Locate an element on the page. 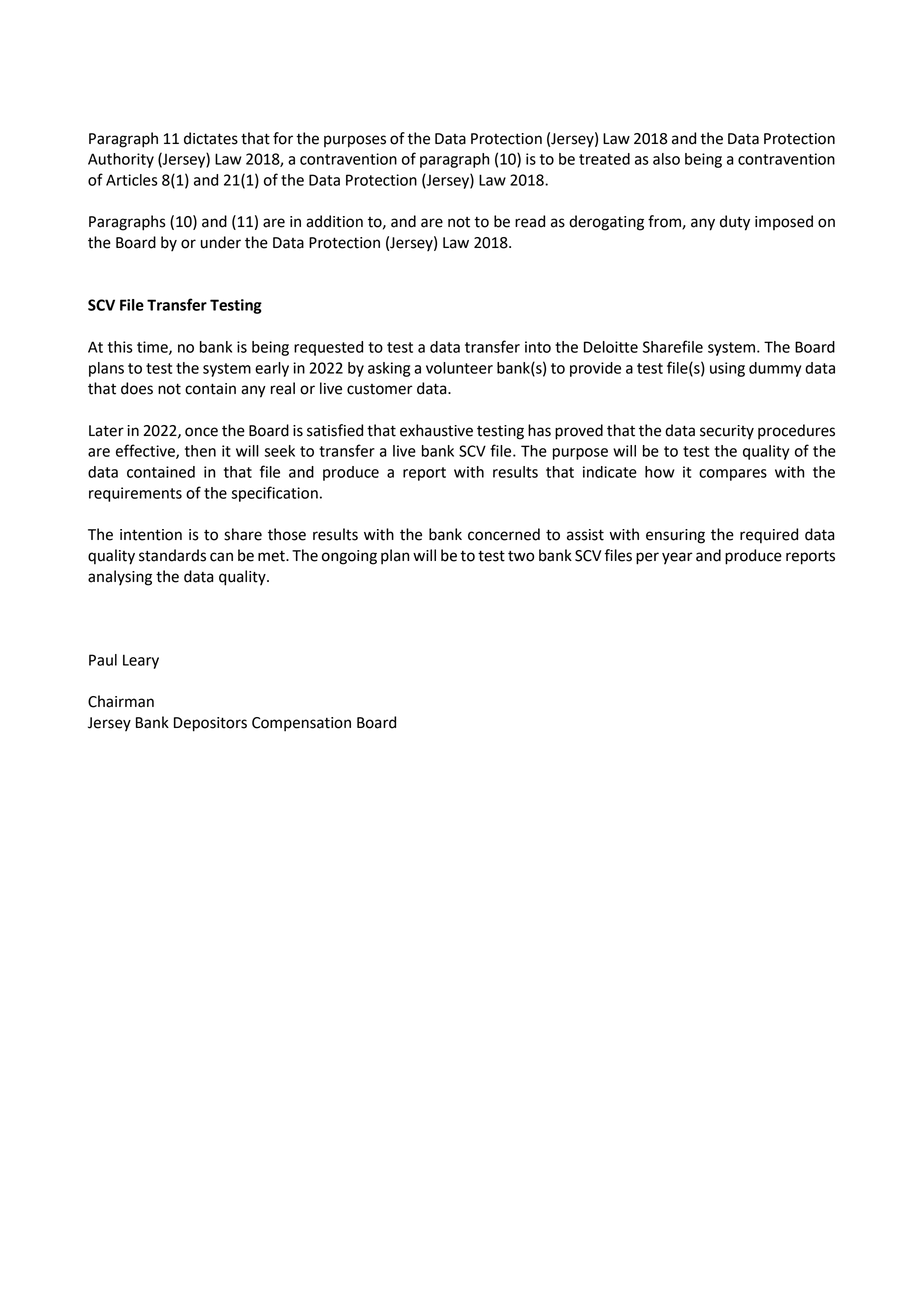 The image size is (924, 1308). treated is located at coordinates (604, 159).
